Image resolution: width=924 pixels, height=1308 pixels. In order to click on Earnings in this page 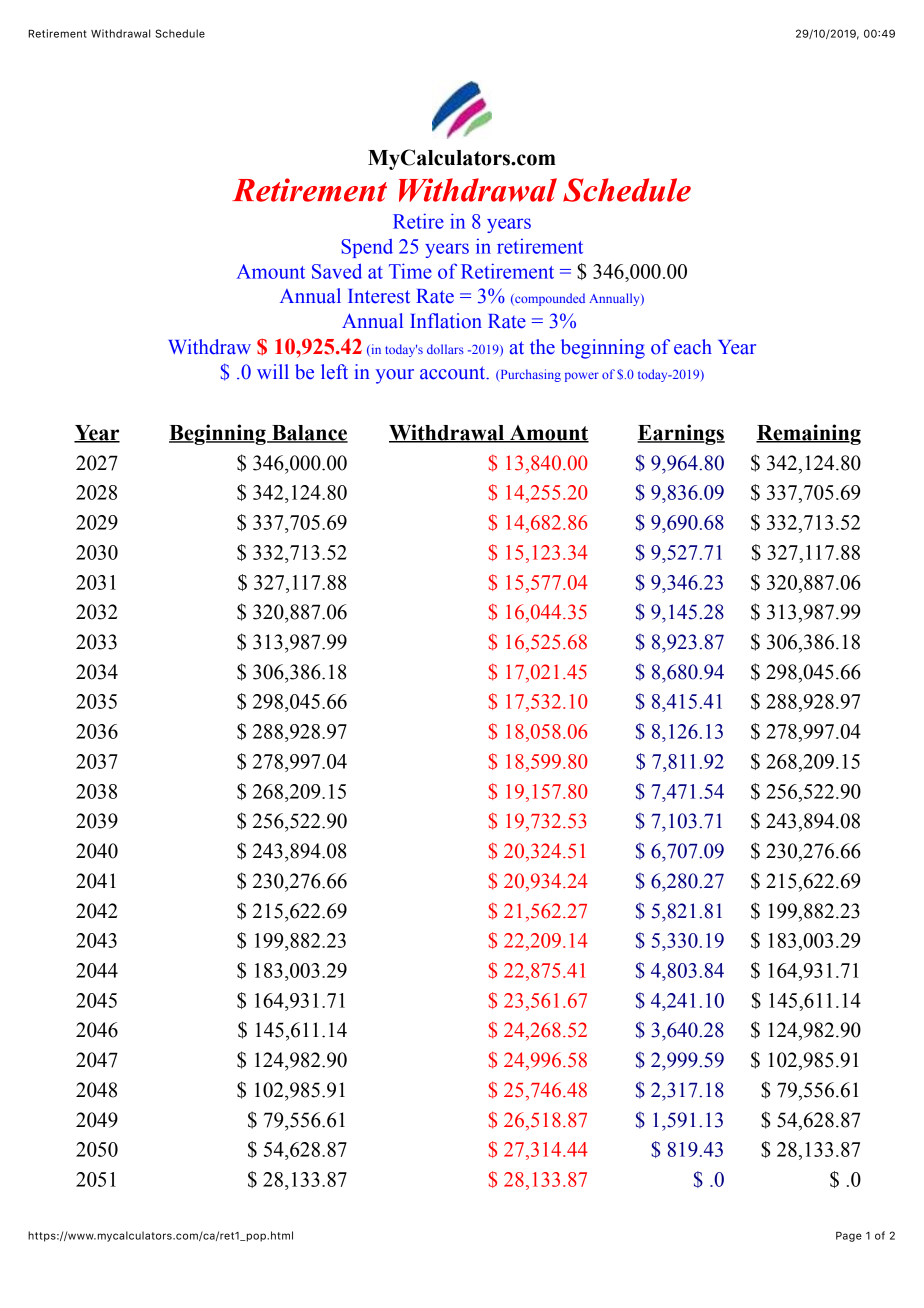, I will do `click(681, 434)`.
